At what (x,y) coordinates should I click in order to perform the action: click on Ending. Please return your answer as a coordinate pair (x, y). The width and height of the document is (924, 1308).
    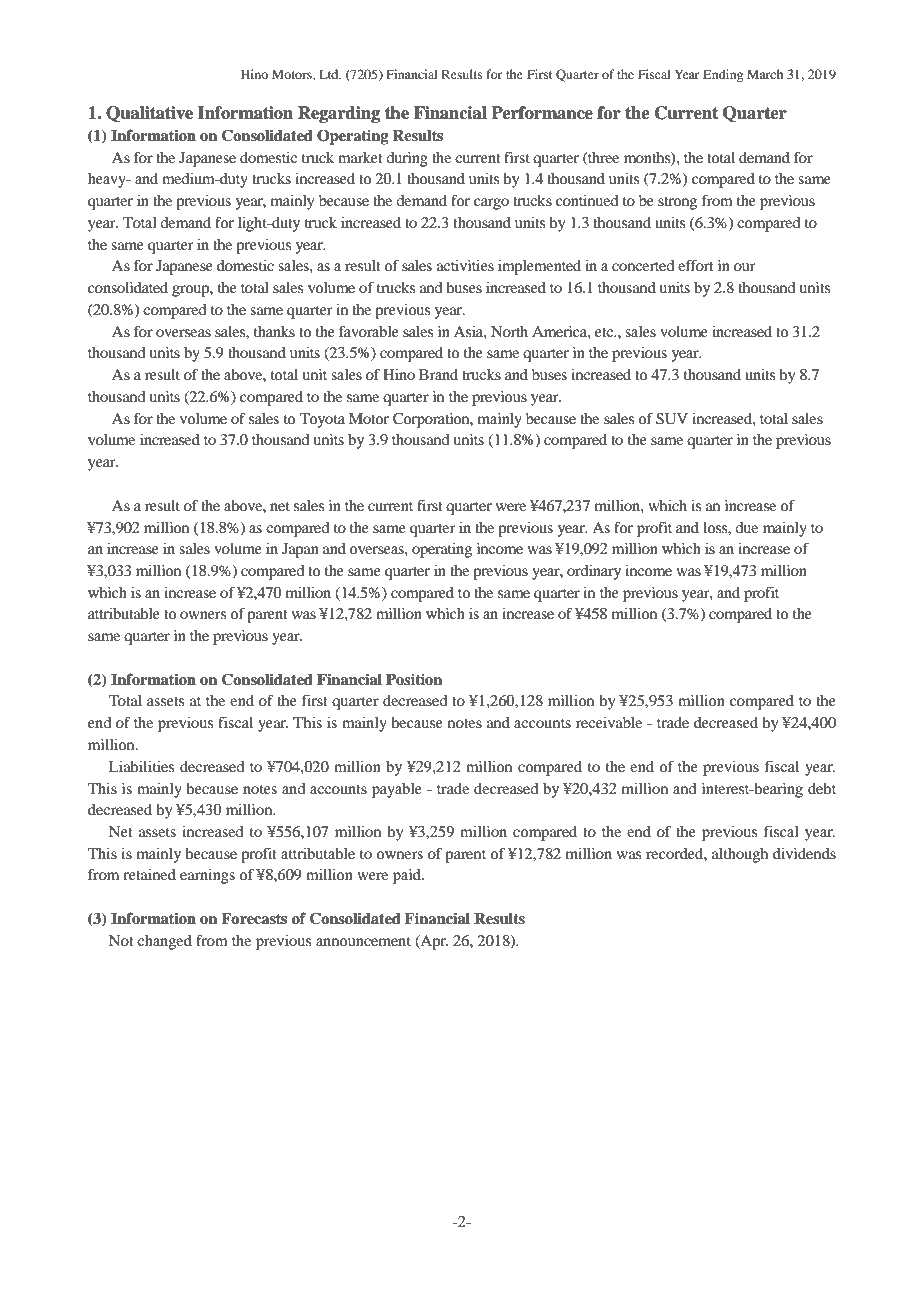
    Looking at the image, I should click on (723, 75).
